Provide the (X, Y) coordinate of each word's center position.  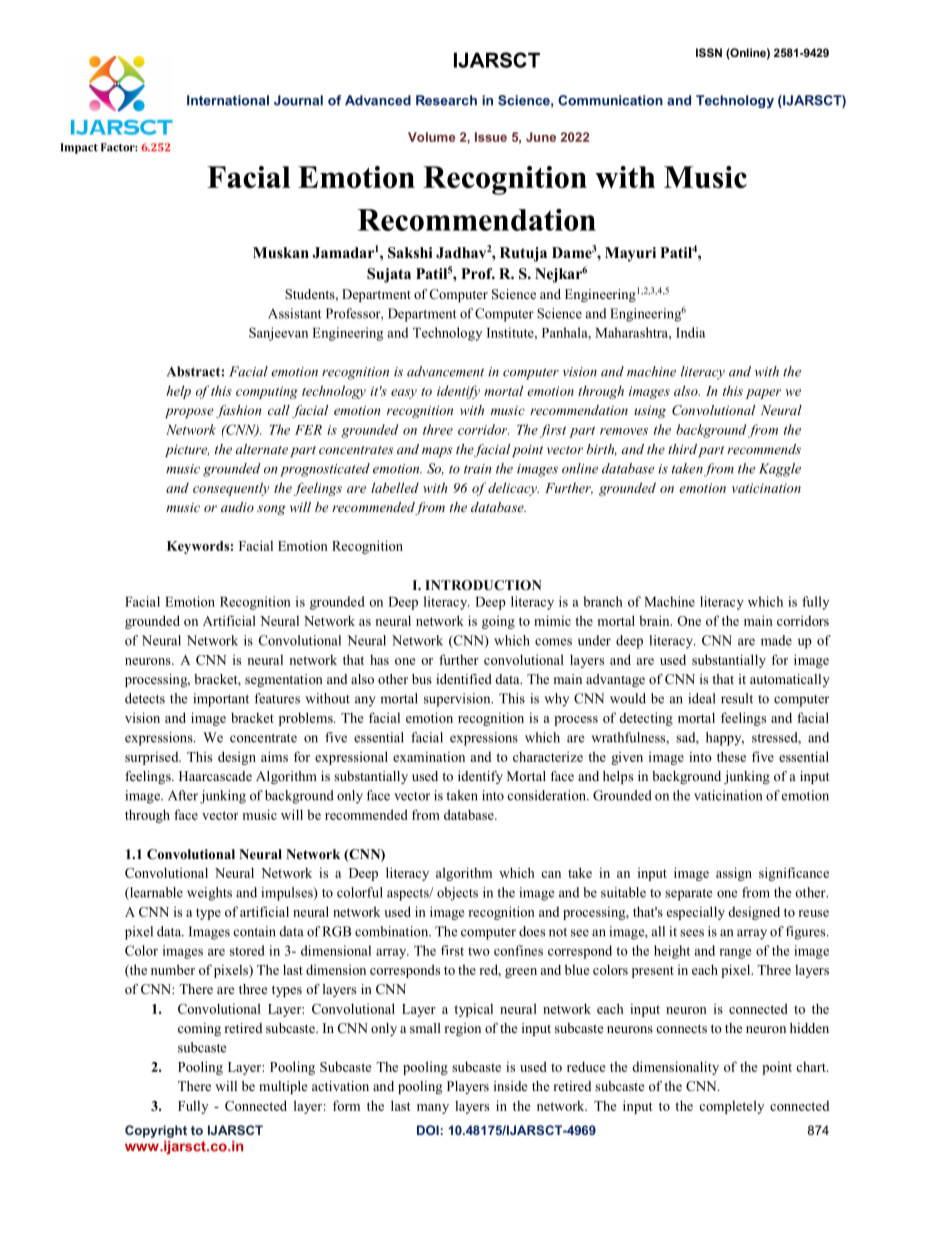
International (228, 100)
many (433, 1109)
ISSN (709, 52)
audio (237, 507)
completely (731, 1107)
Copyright (156, 1131)
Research (446, 100)
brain (655, 620)
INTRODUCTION (483, 585)
